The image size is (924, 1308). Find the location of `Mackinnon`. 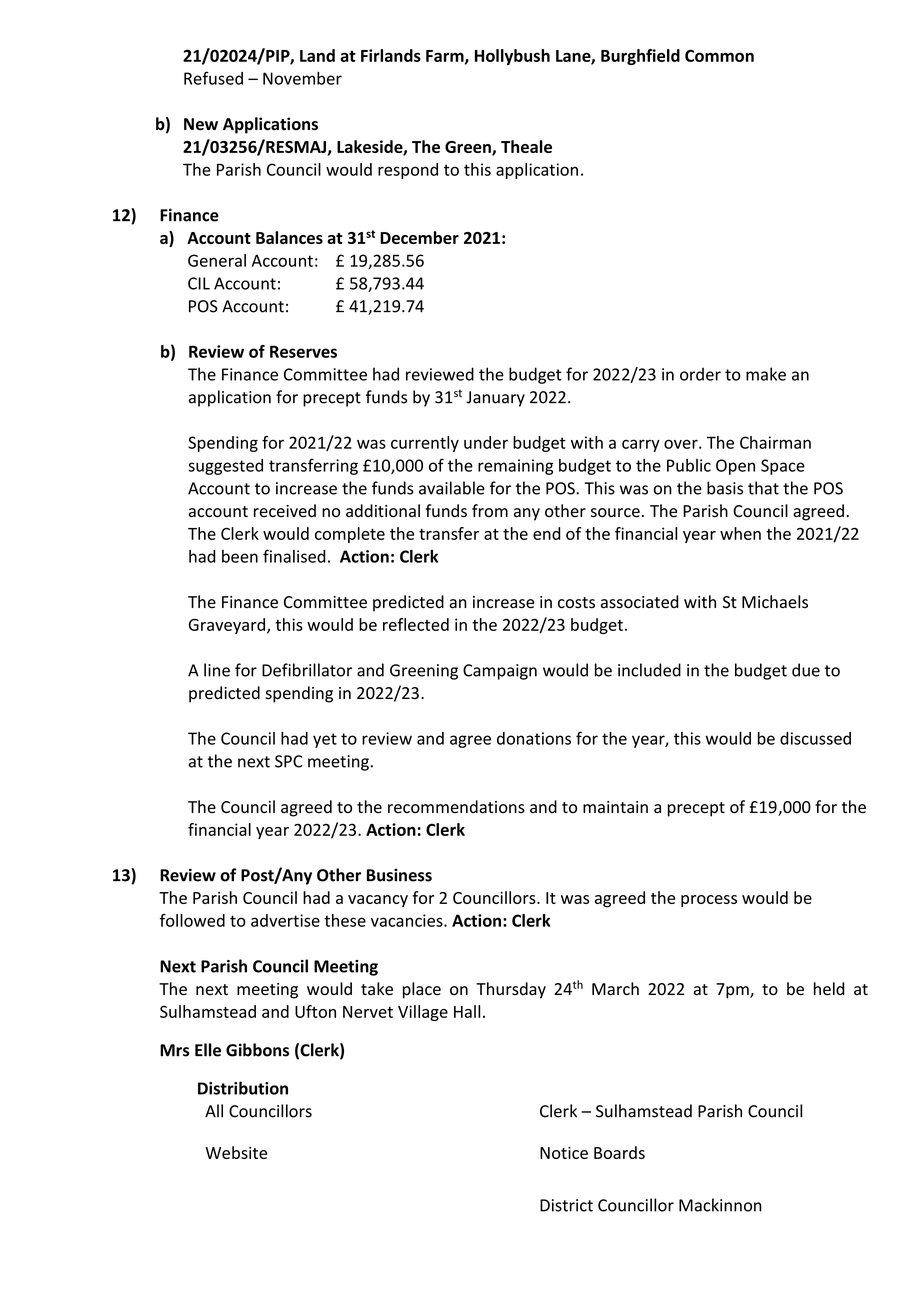

Mackinnon is located at coordinates (720, 1205).
